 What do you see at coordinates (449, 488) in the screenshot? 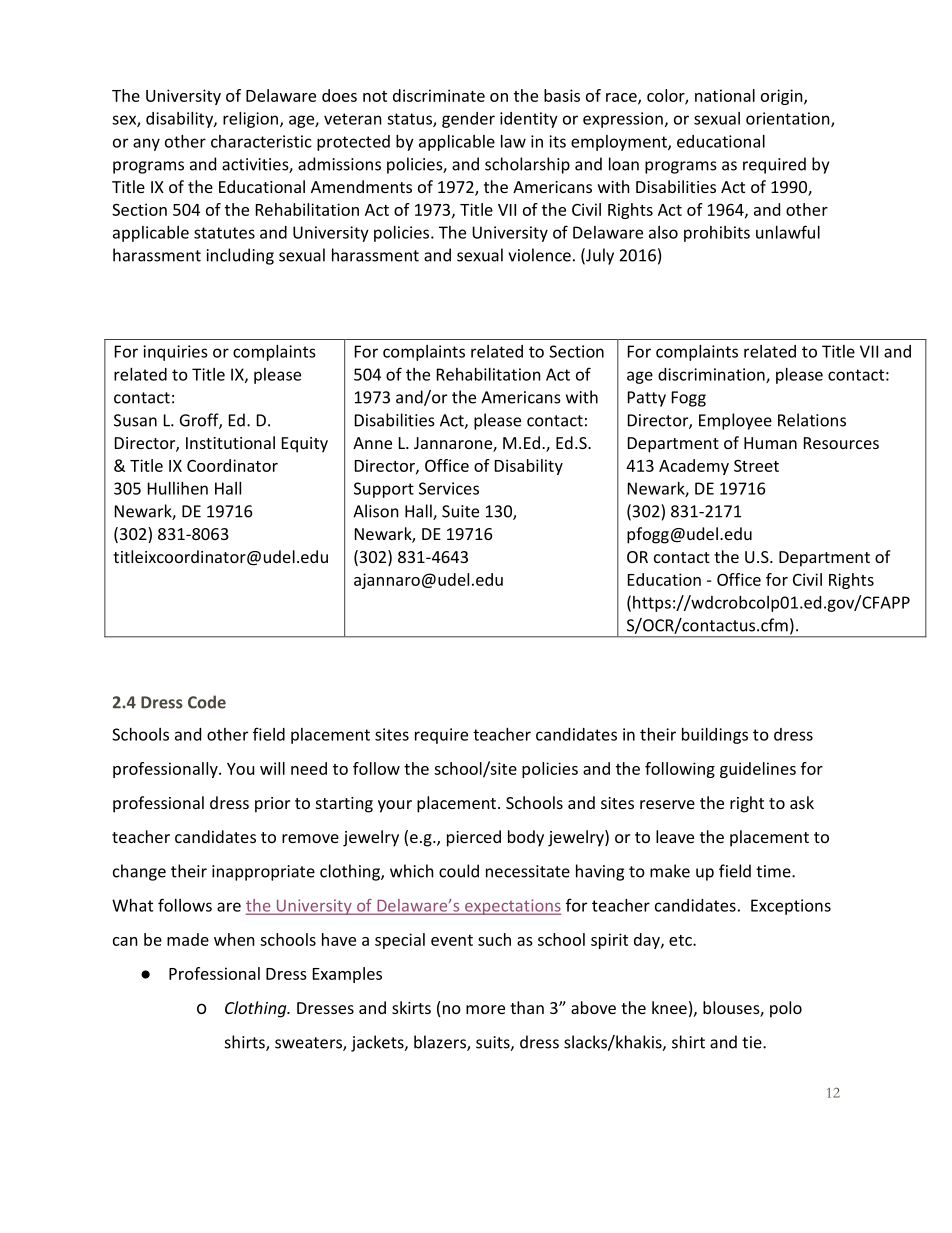
I see `Services` at bounding box center [449, 488].
